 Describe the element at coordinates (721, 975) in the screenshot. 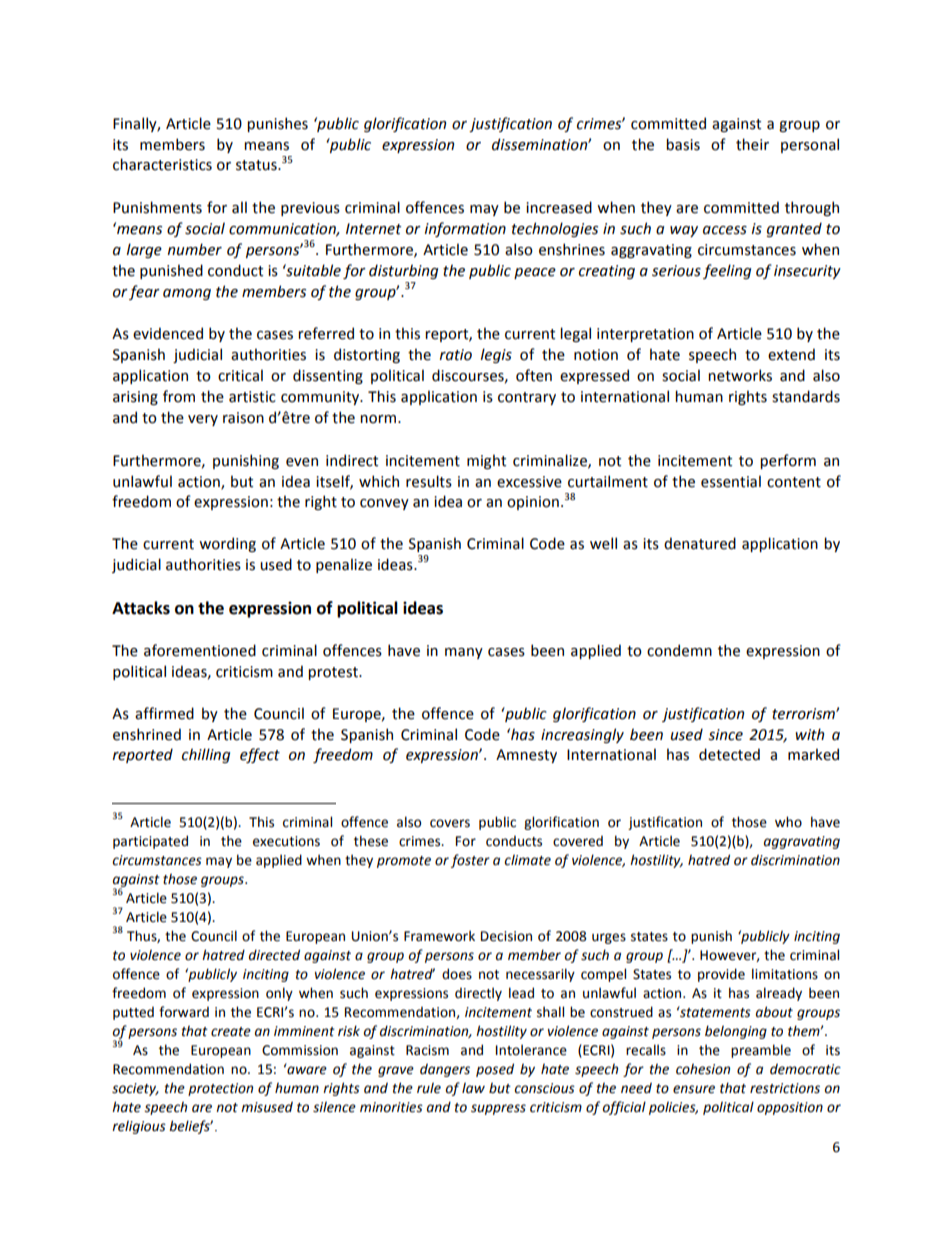

I see `provide` at that location.
